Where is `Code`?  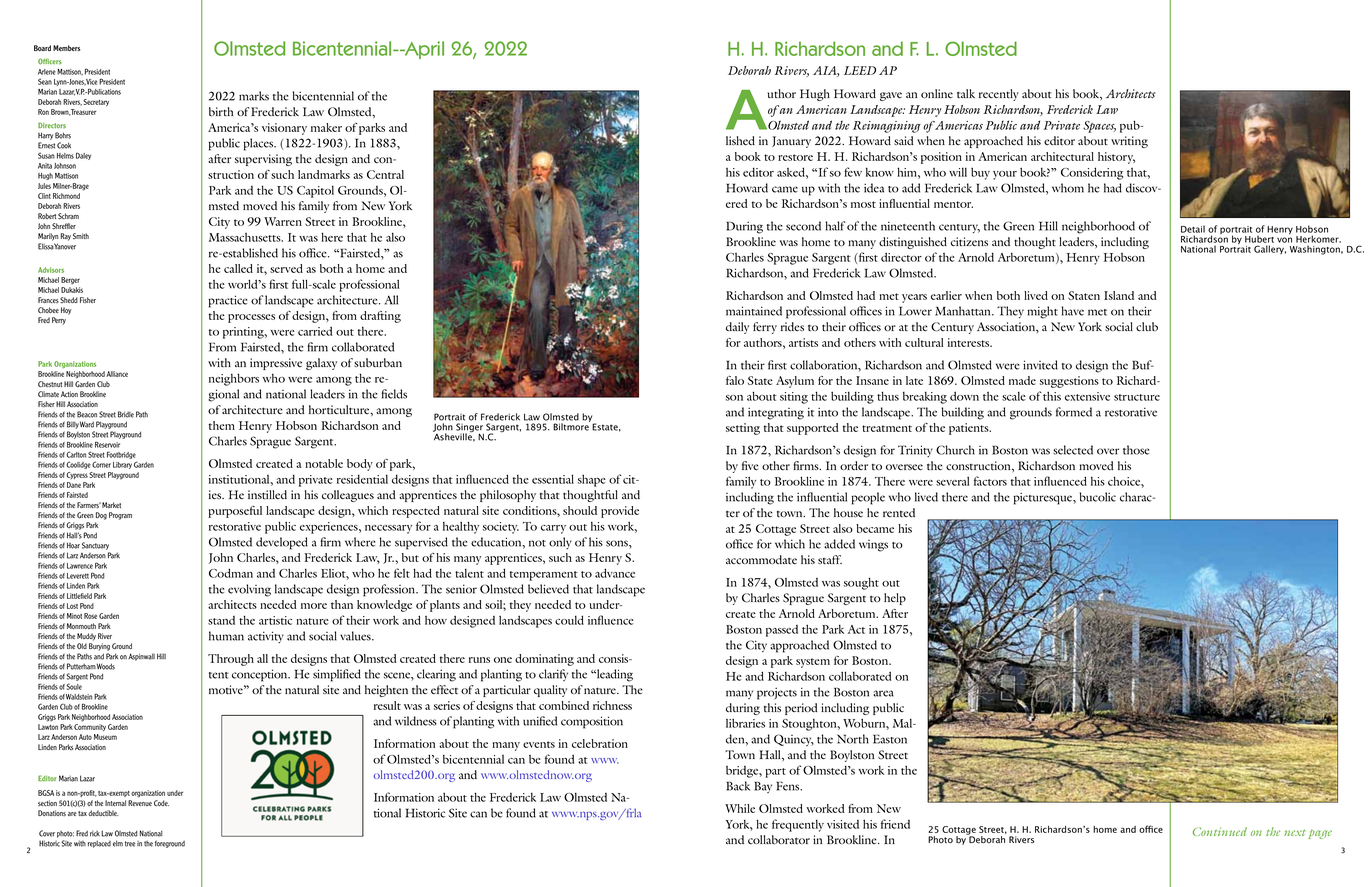
Code is located at coordinates (161, 803).
